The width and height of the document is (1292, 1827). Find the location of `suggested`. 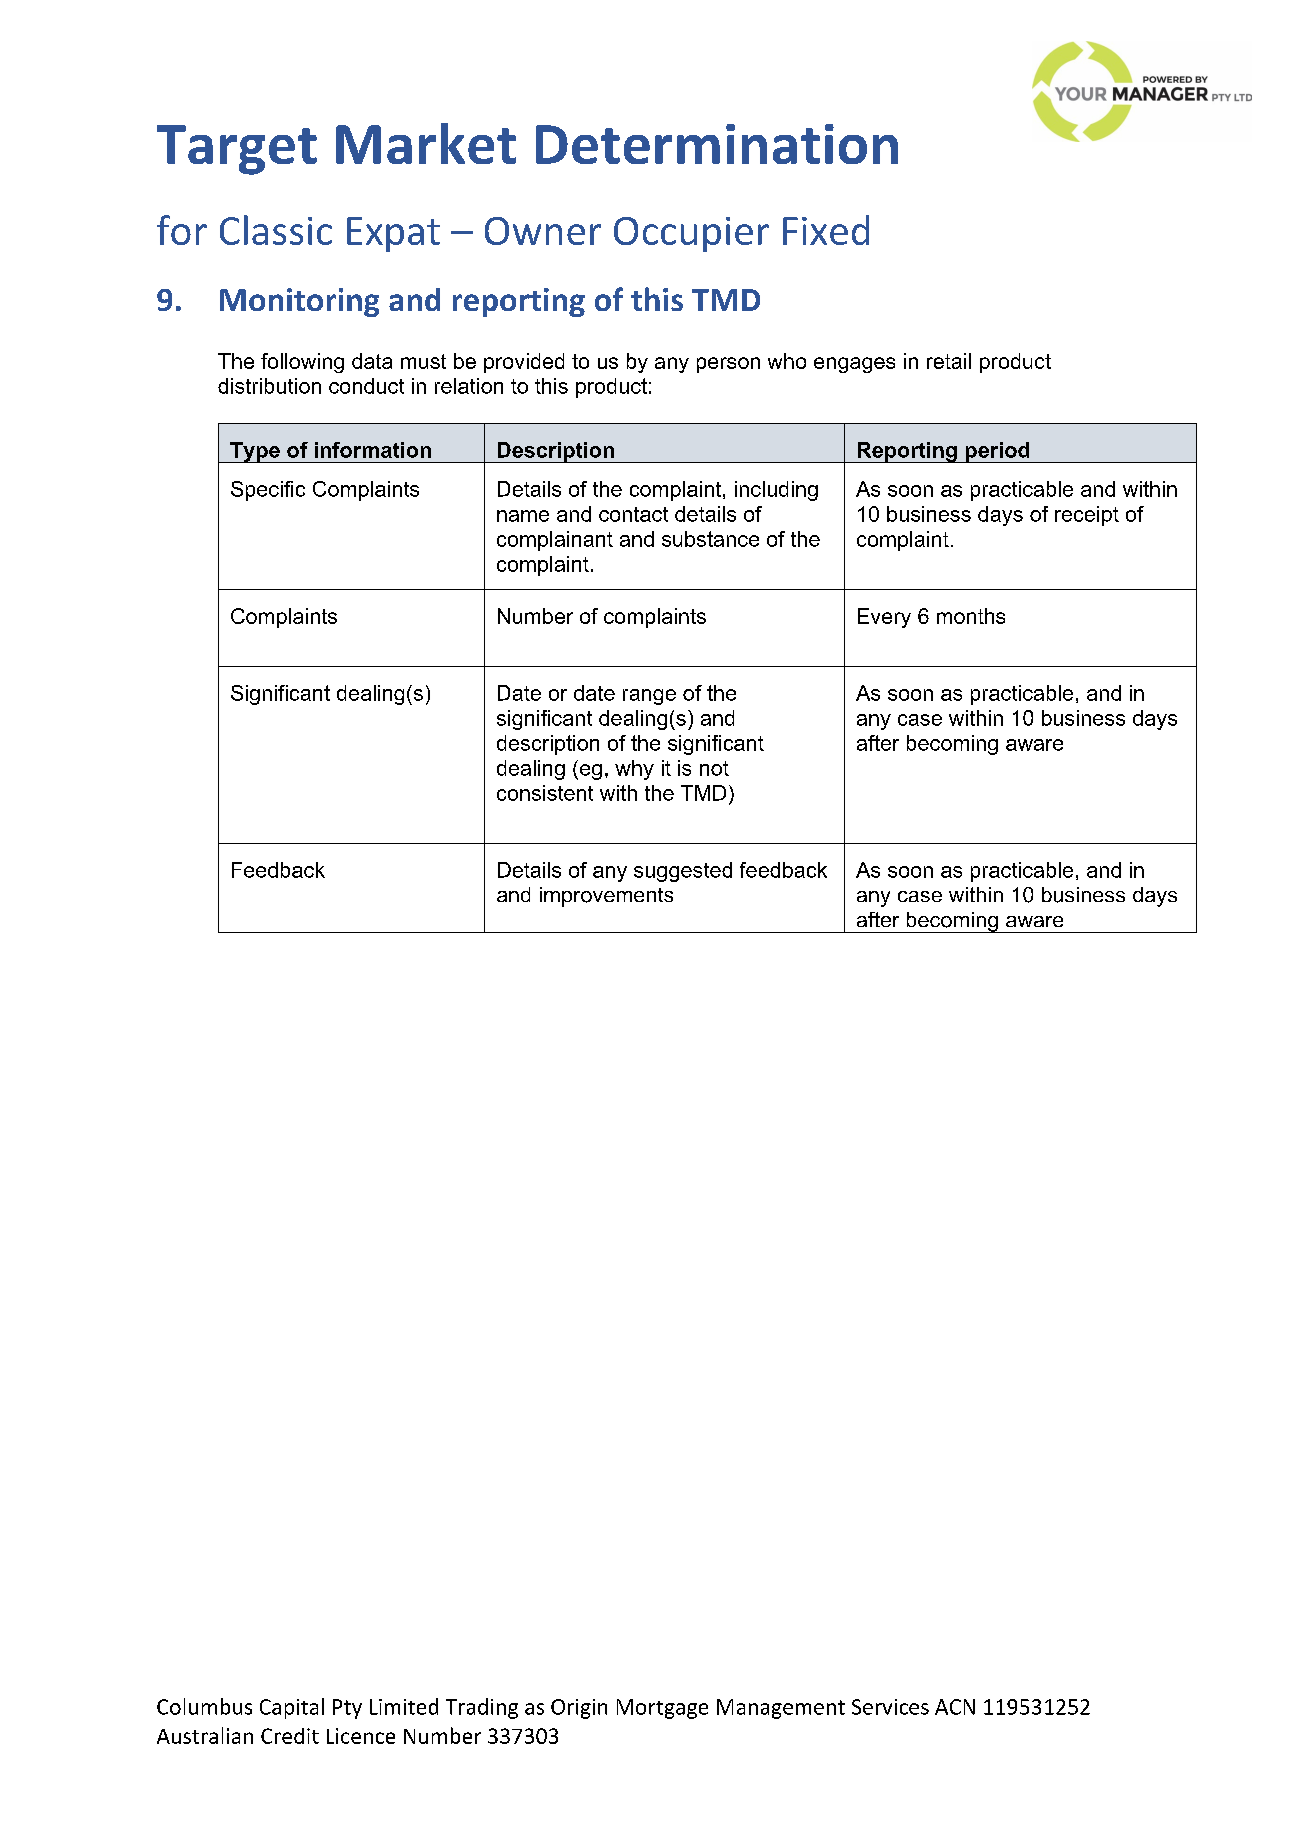

suggested is located at coordinates (683, 872).
